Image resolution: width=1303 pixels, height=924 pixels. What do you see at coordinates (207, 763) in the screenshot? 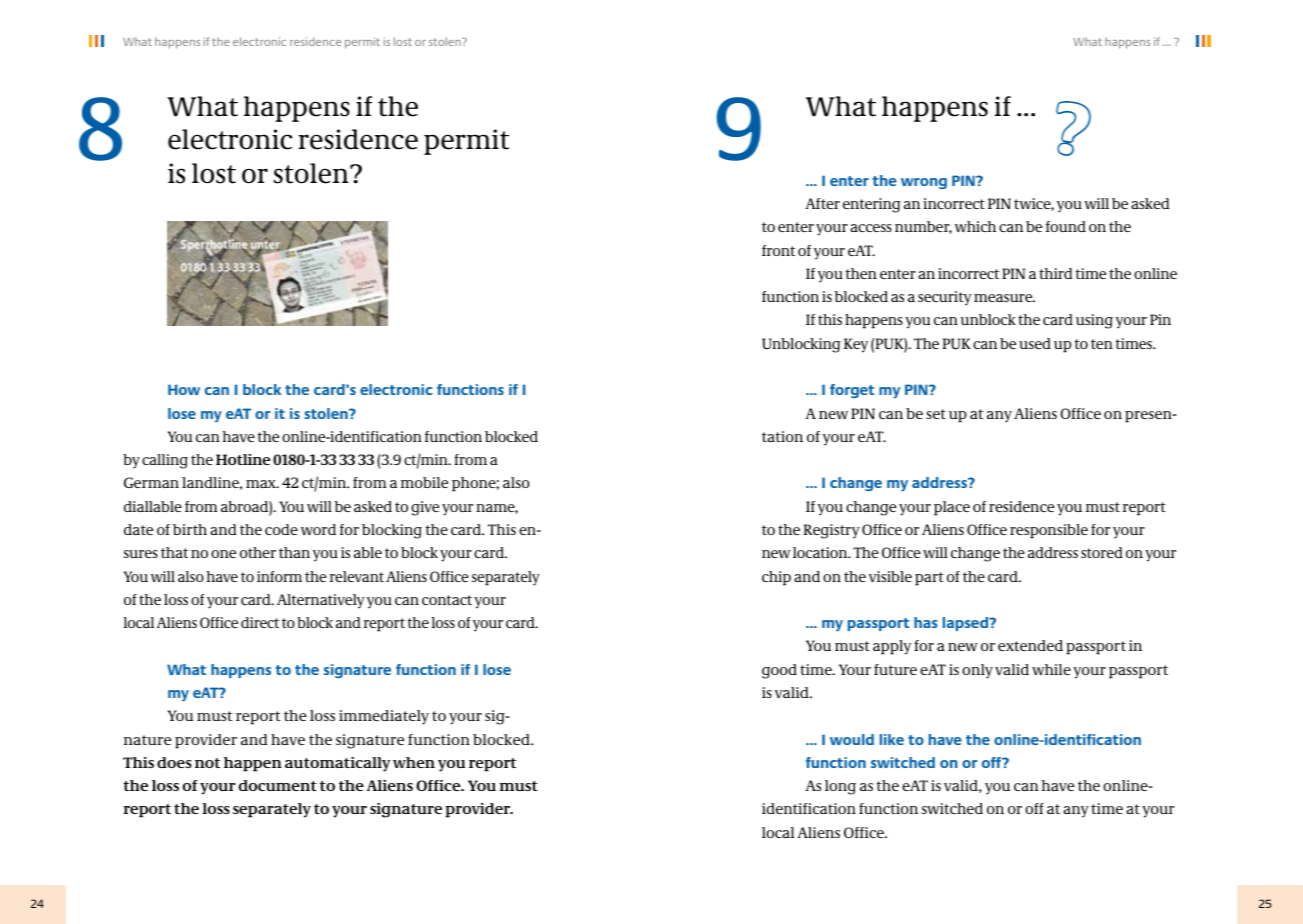
I see `not` at bounding box center [207, 763].
